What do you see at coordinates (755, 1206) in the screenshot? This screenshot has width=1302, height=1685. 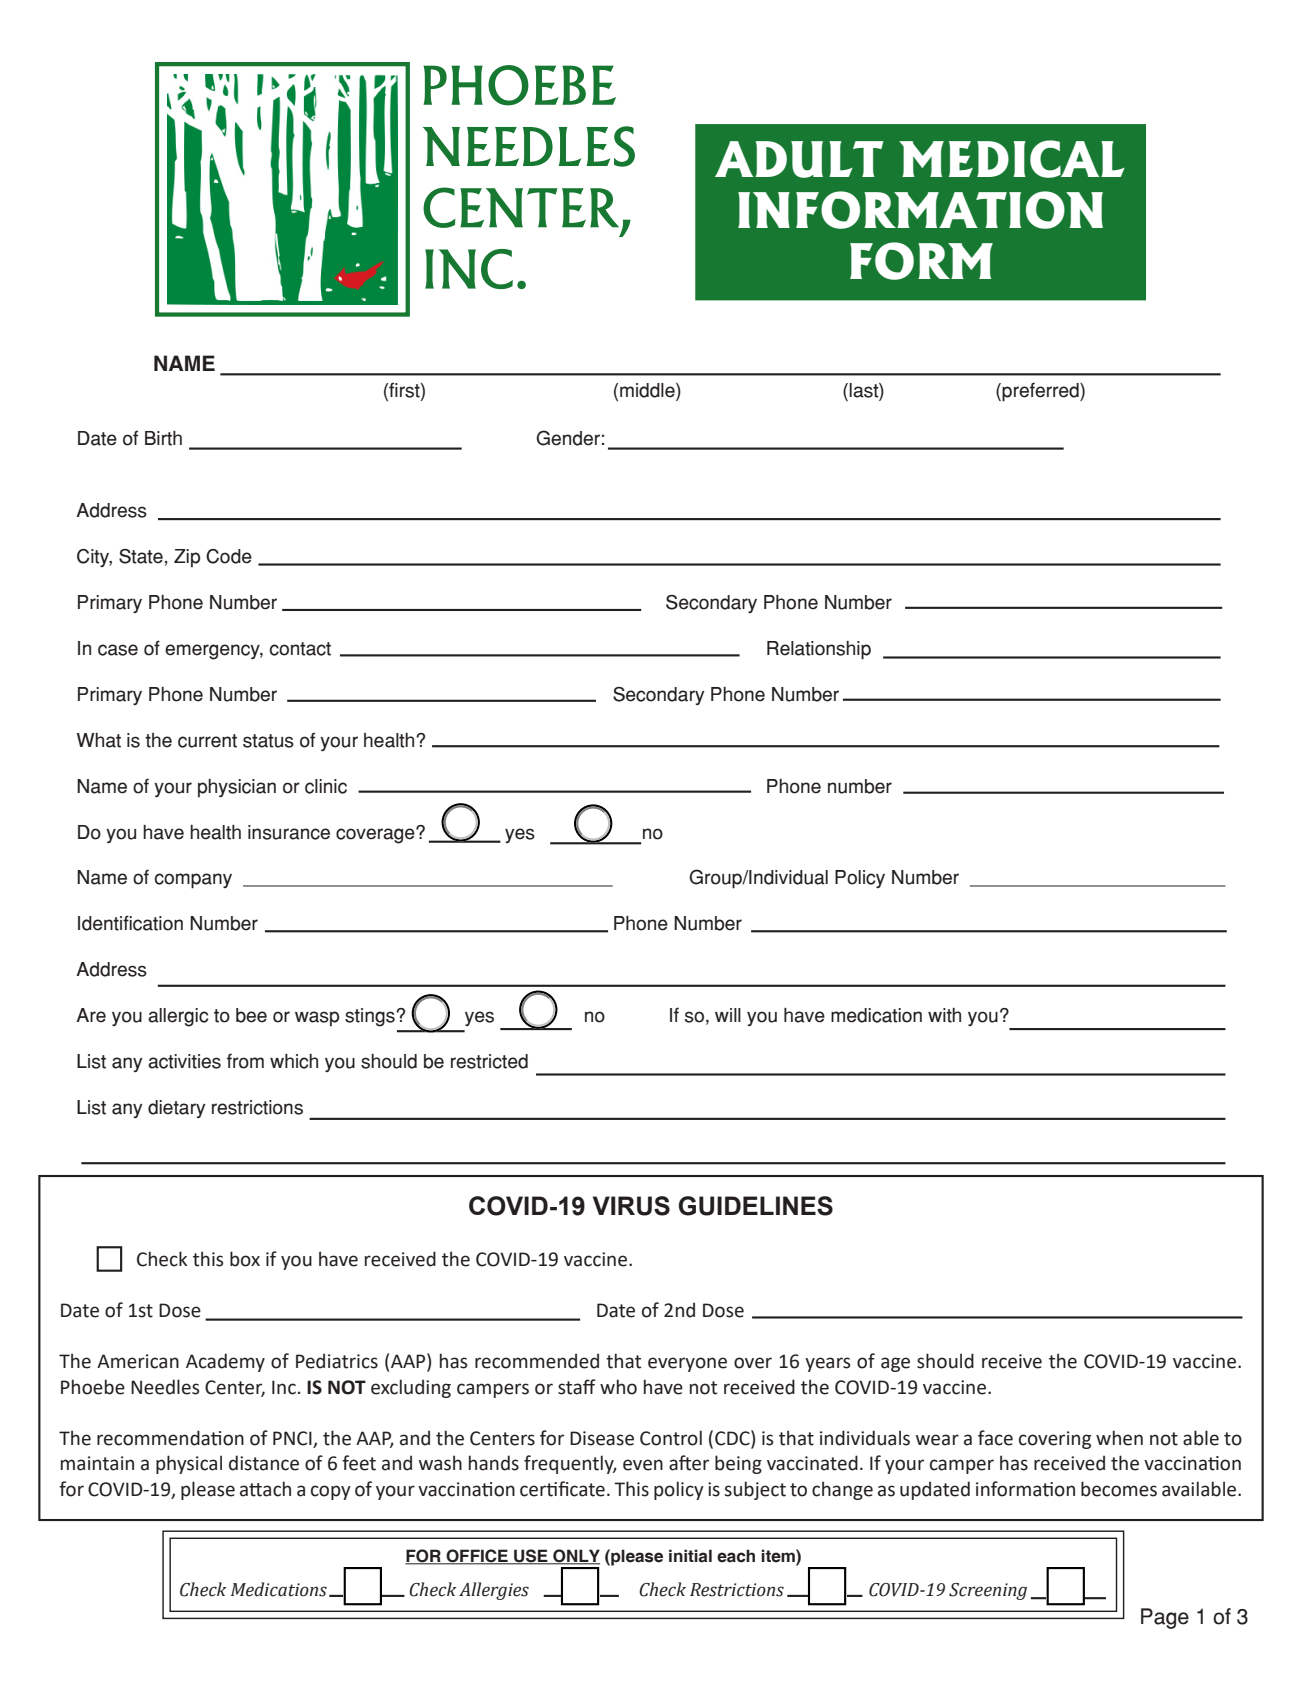 I see `GUIDELINES` at bounding box center [755, 1206].
